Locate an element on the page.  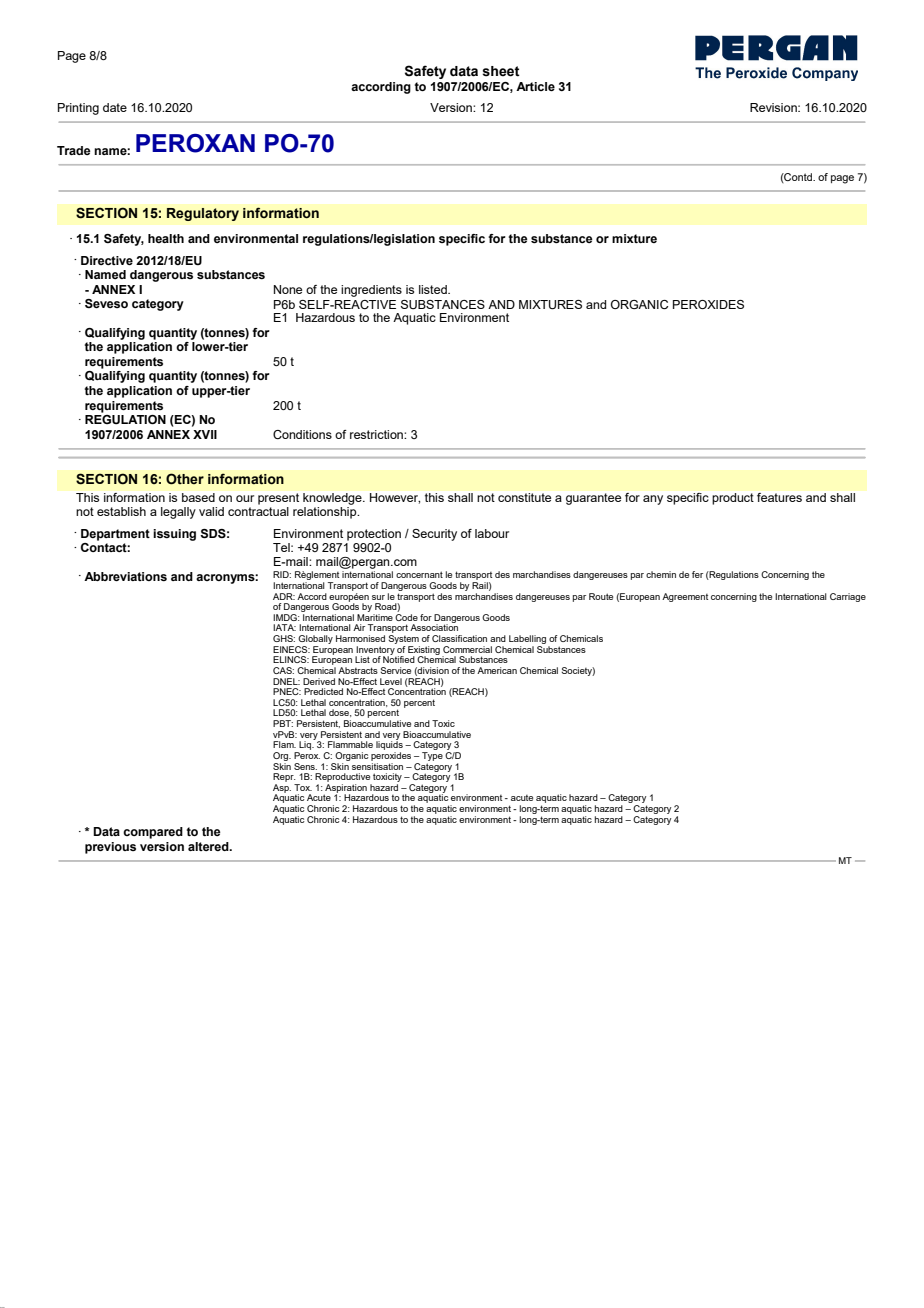
date is located at coordinates (115, 107).
